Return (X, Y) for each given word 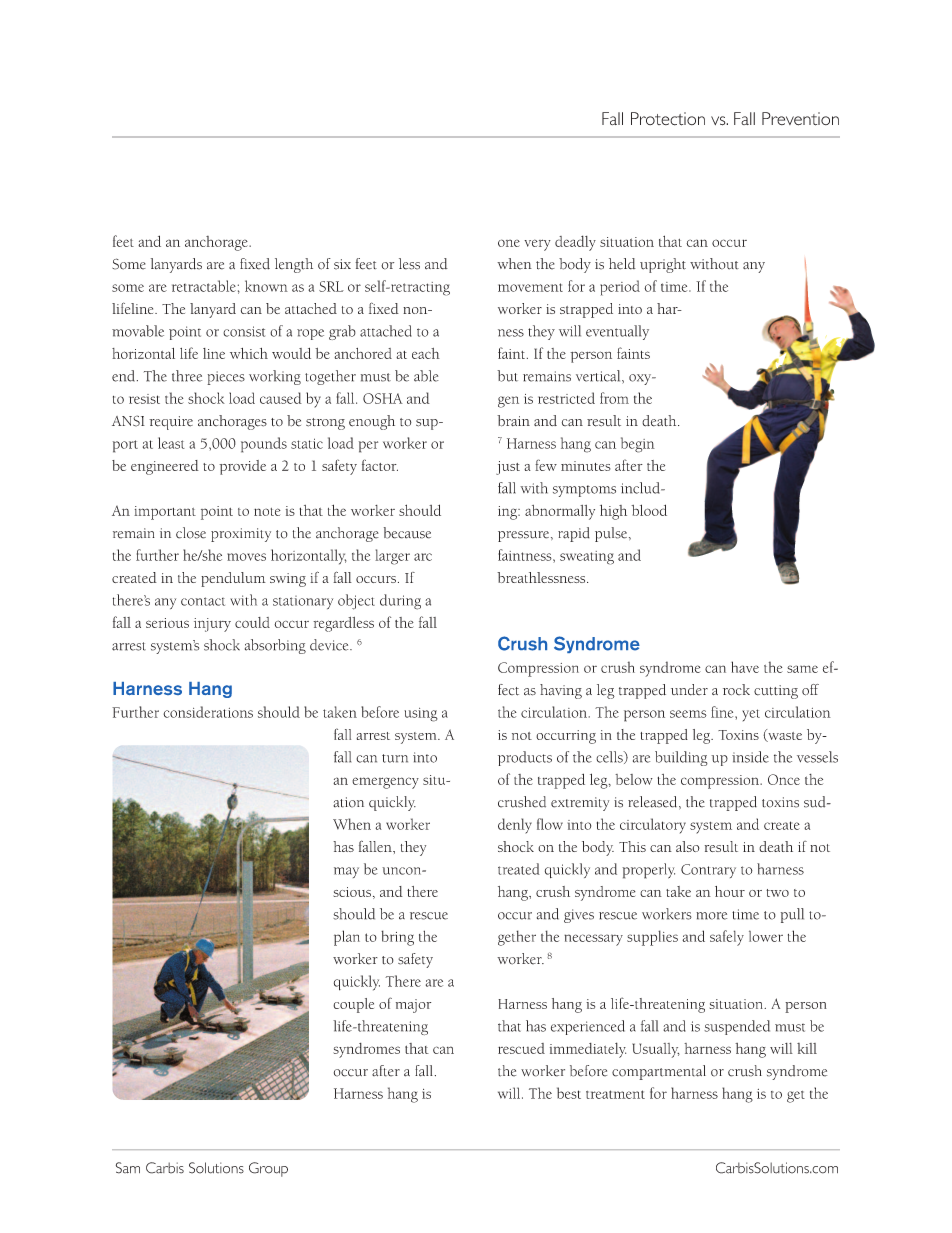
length (294, 265)
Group (268, 1169)
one (509, 243)
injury (212, 625)
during (400, 602)
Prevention (800, 119)
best (569, 1093)
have (745, 667)
